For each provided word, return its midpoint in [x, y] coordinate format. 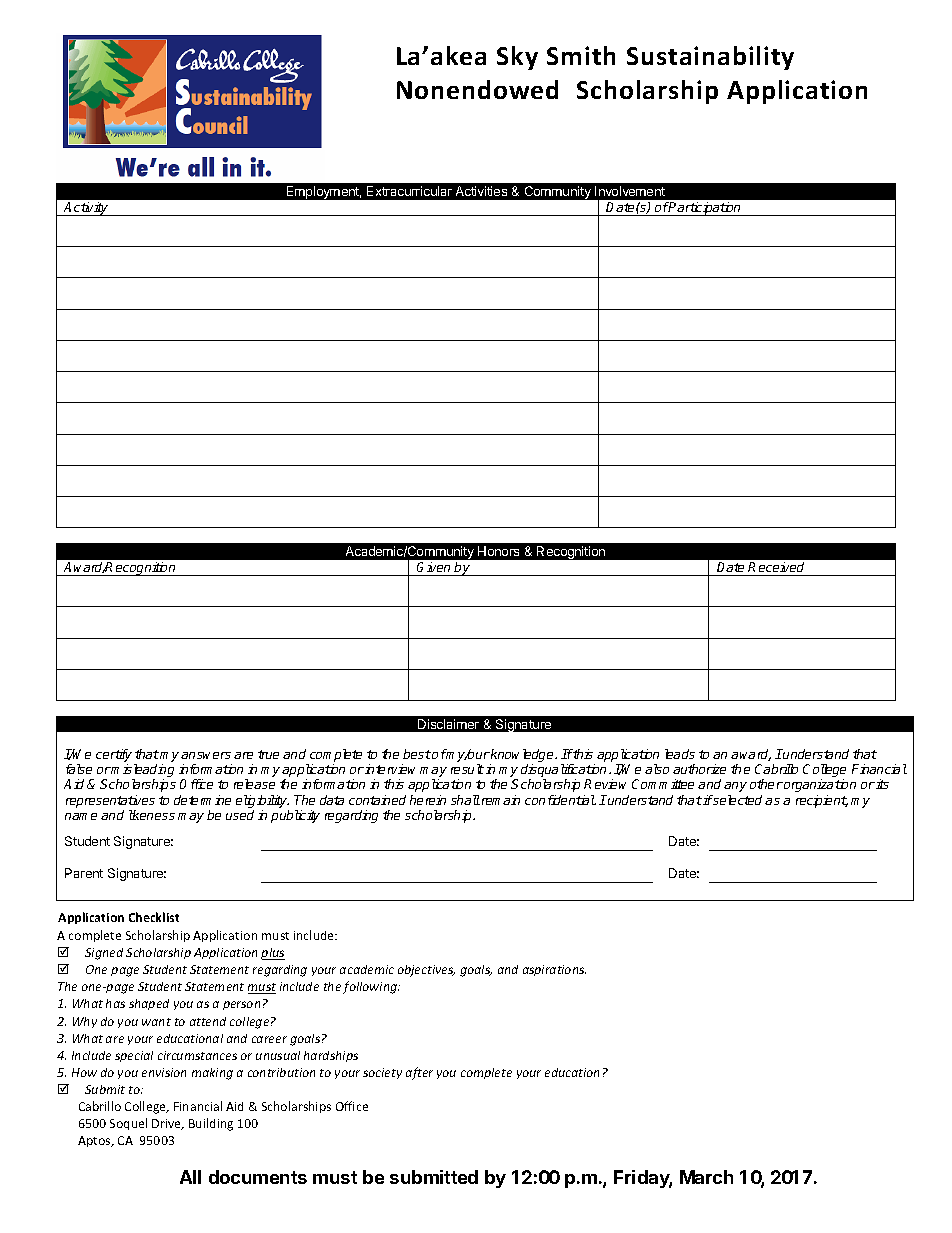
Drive [167, 1124]
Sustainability [710, 58]
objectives [426, 971]
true [268, 754]
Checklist [154, 917]
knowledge [522, 757]
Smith [581, 55]
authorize [699, 769]
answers [206, 755]
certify [115, 757]
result [467, 769]
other [766, 784]
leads [680, 754]
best [417, 754]
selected [739, 800]
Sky [517, 58]
